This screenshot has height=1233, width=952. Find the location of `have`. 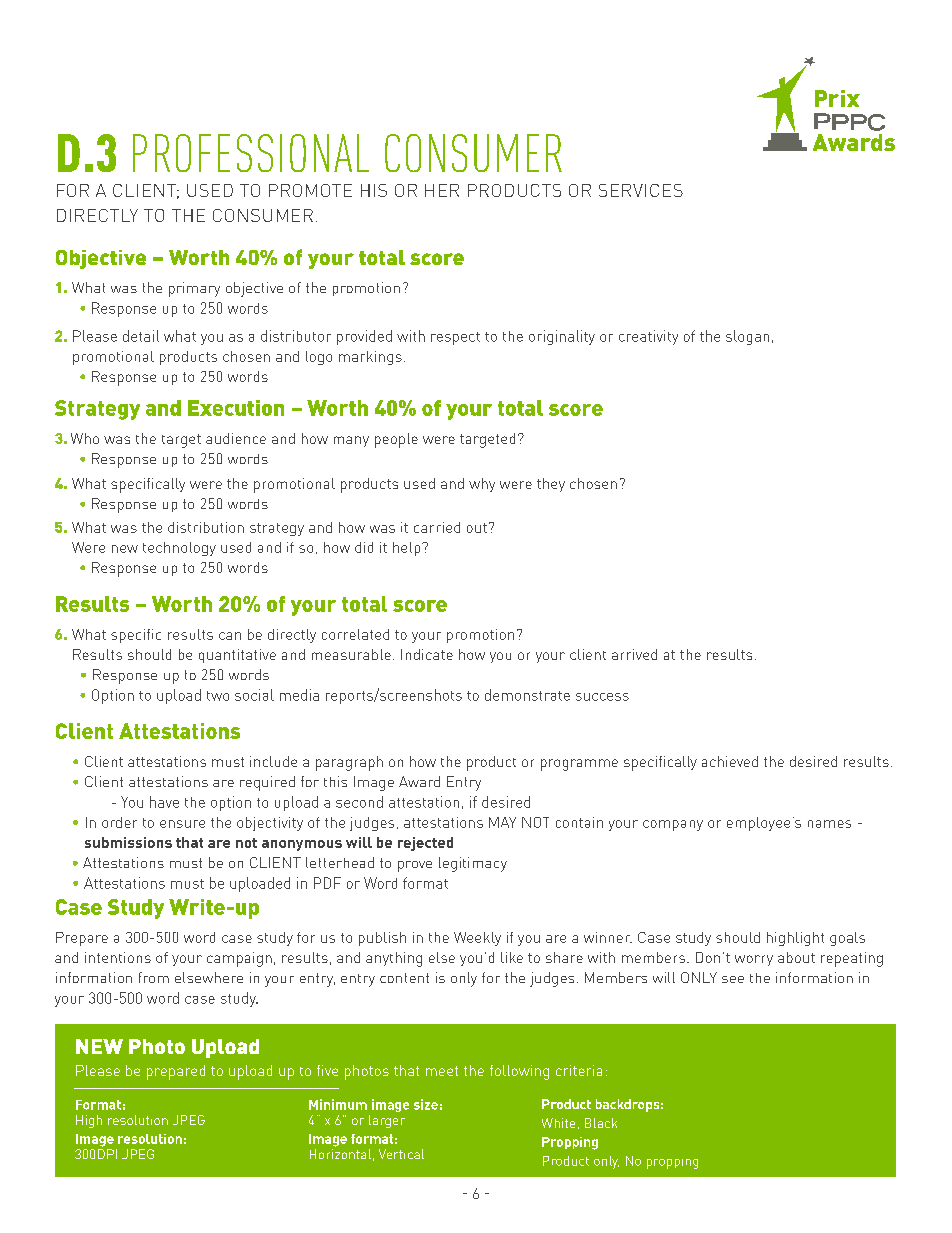

have is located at coordinates (164, 802).
